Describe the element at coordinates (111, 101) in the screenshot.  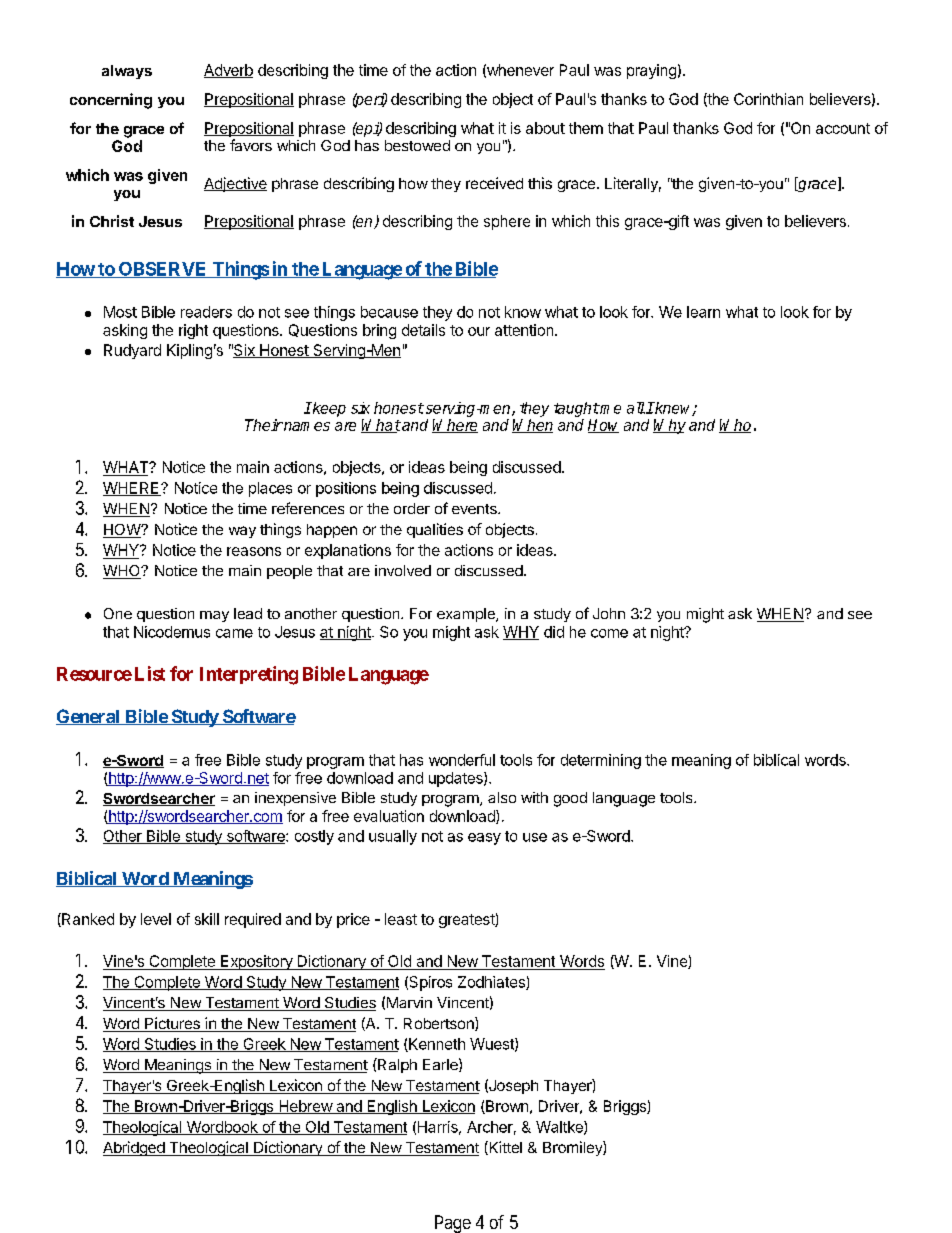
I see `concerning` at that location.
